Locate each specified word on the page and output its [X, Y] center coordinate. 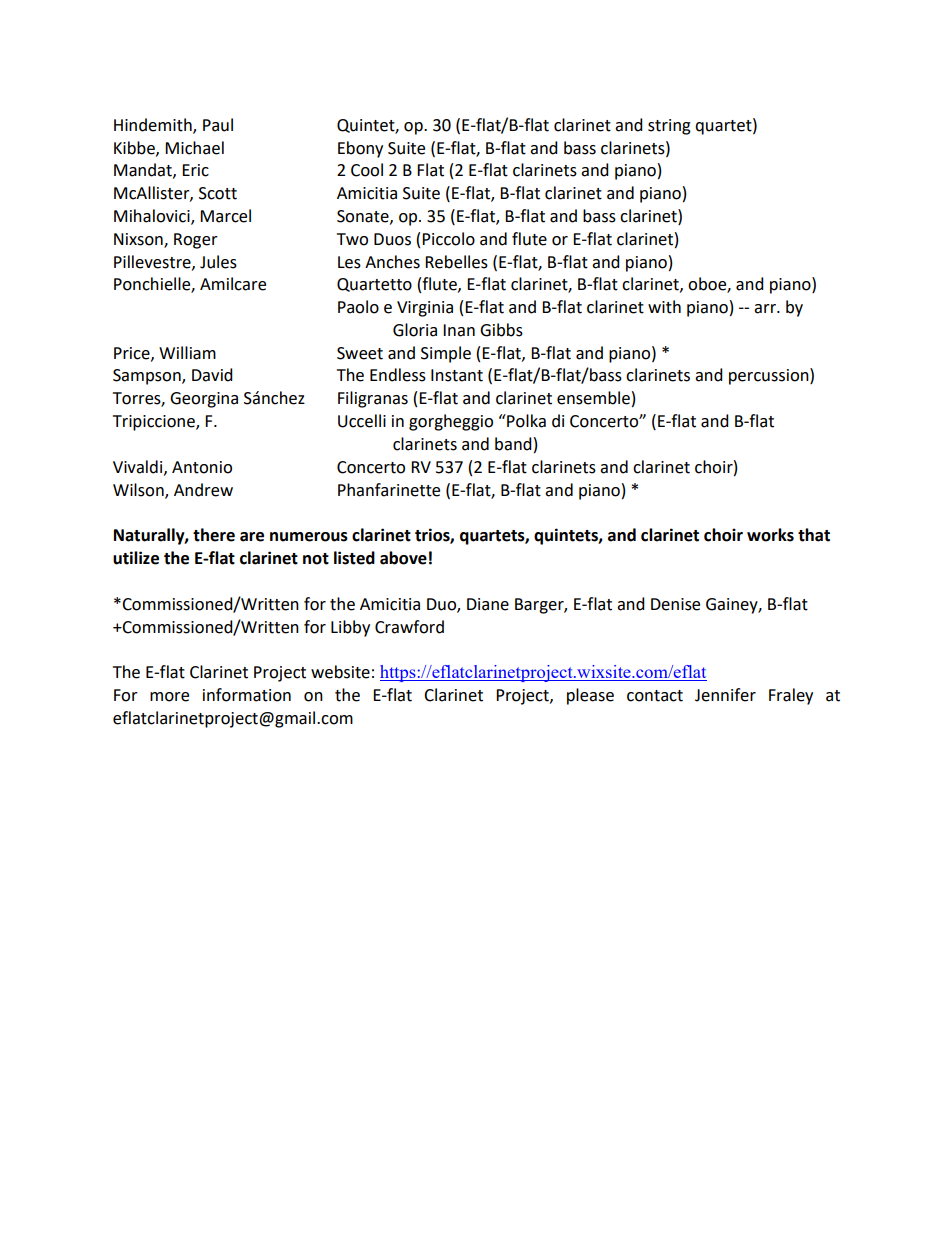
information [247, 695]
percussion [770, 376]
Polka [525, 421]
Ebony [360, 149]
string [669, 127]
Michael [194, 148]
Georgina [204, 400]
